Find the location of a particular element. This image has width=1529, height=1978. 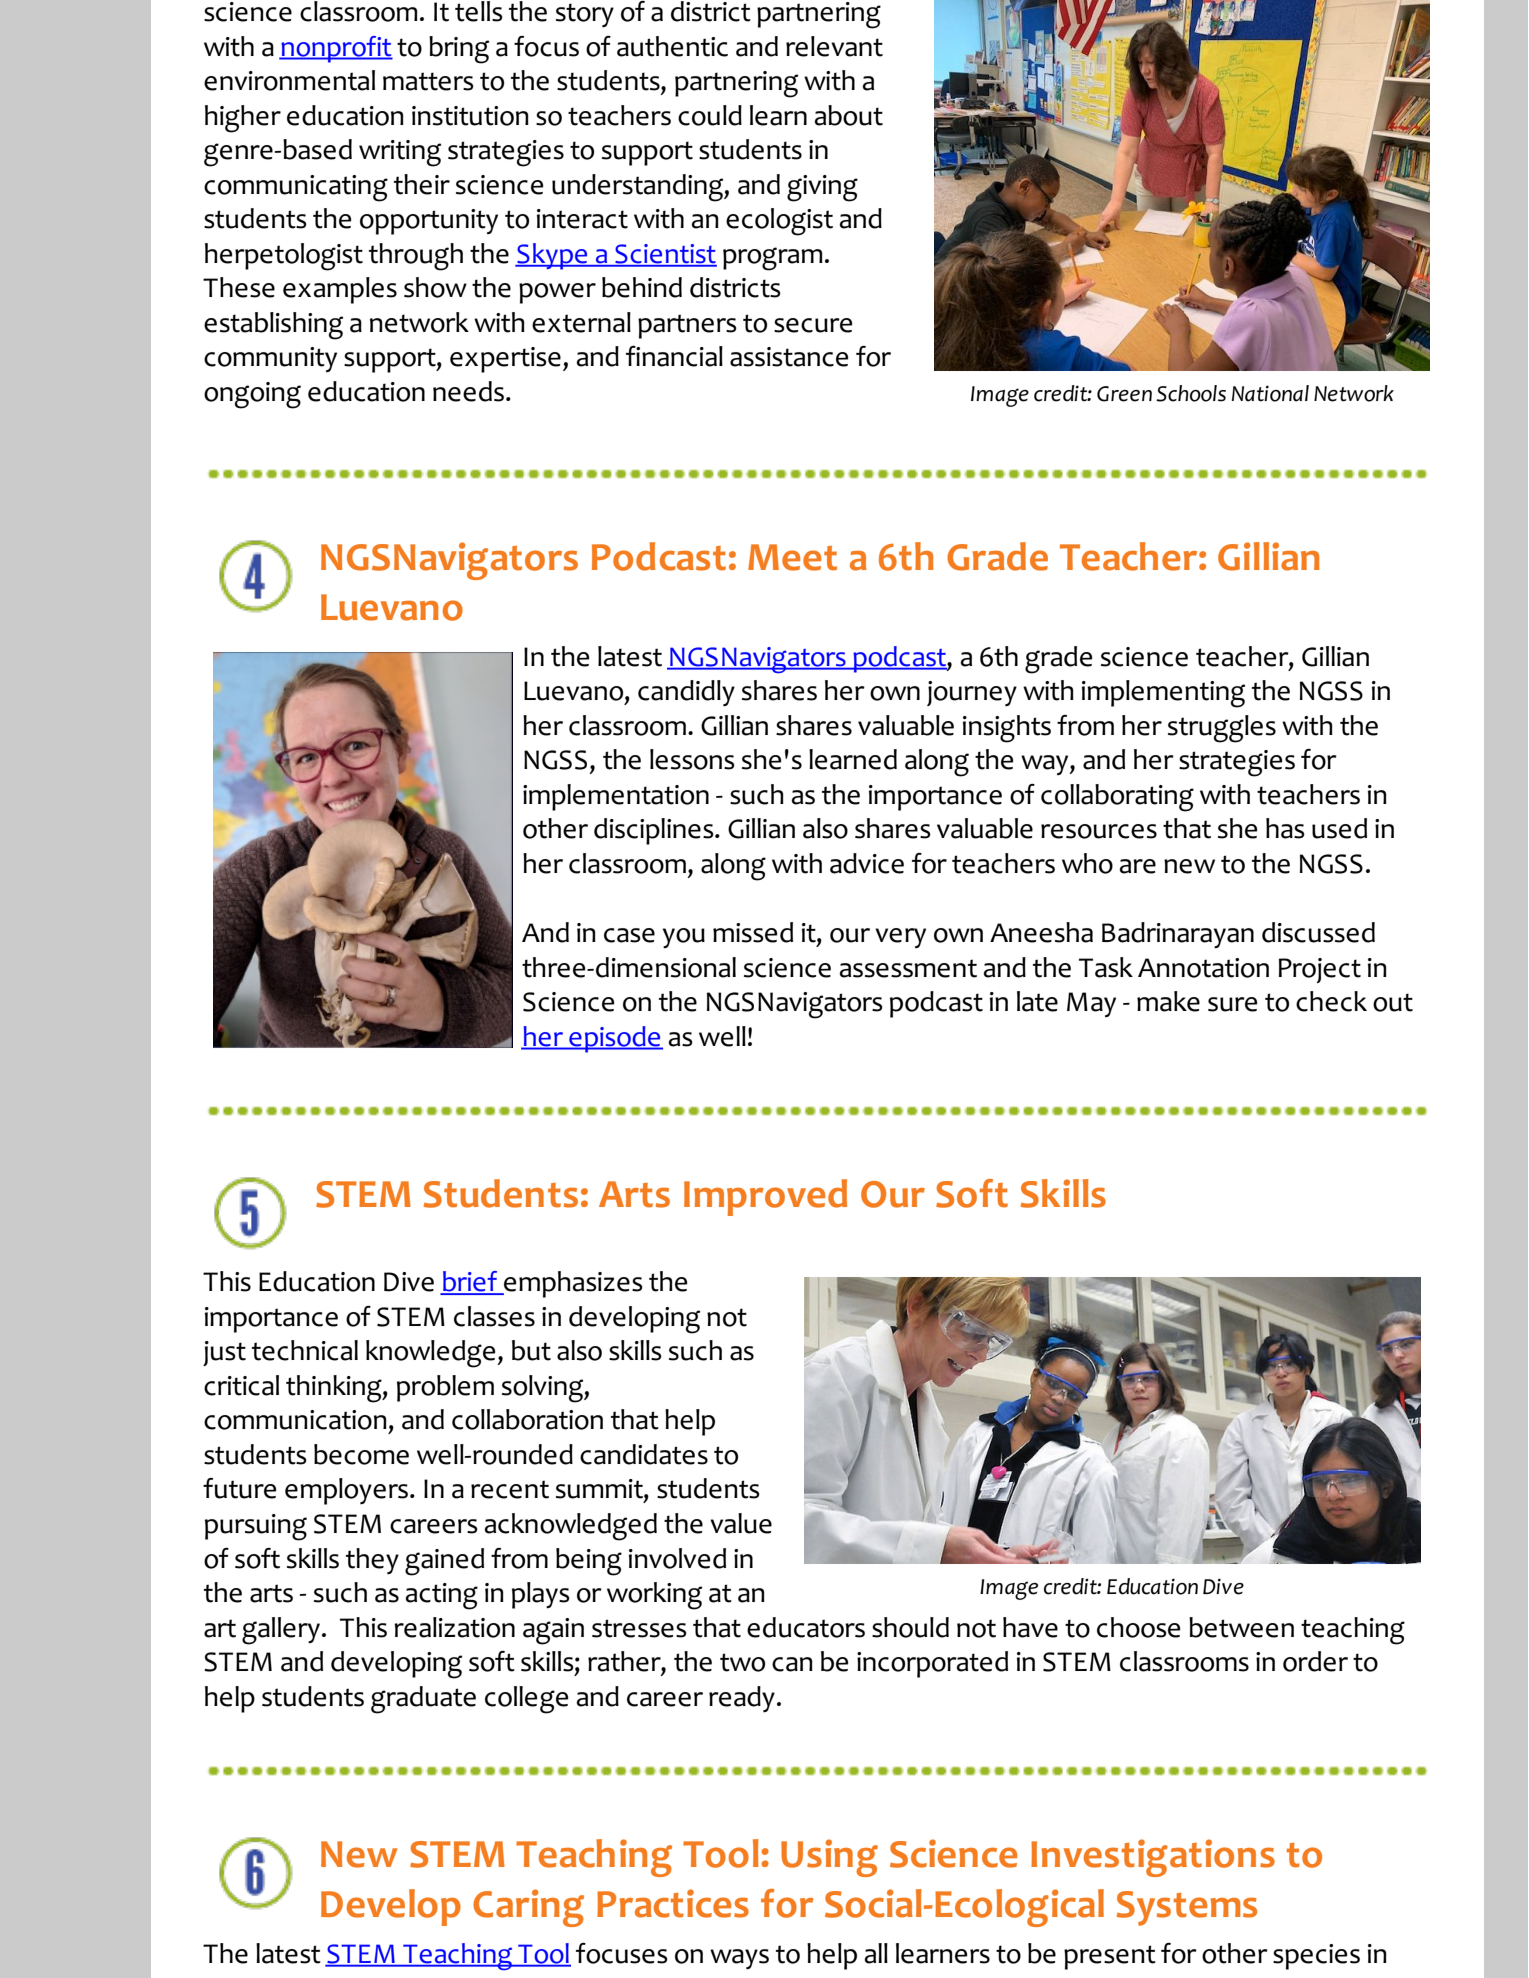

implementation is located at coordinates (616, 797).
